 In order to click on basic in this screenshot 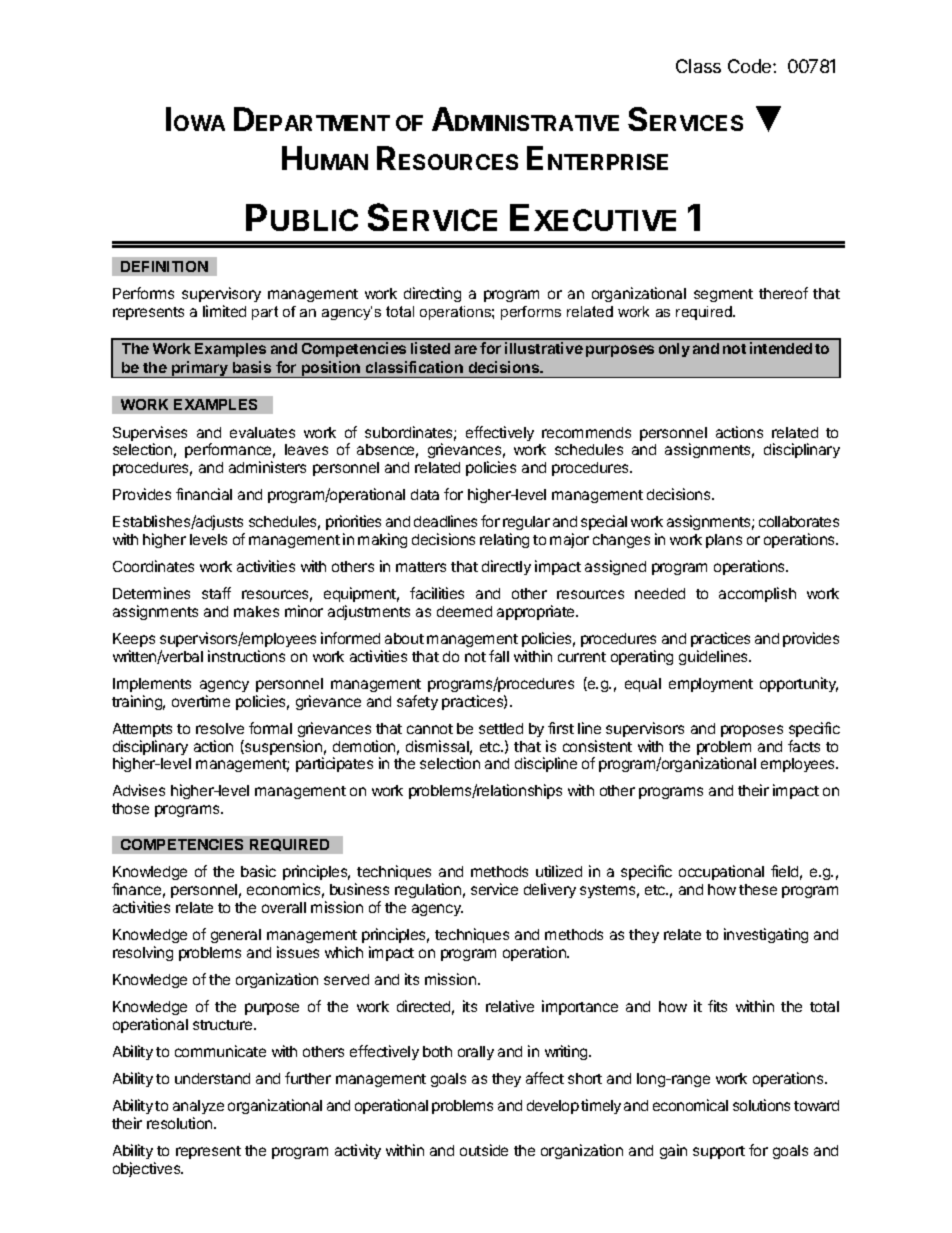, I will do `click(258, 871)`.
